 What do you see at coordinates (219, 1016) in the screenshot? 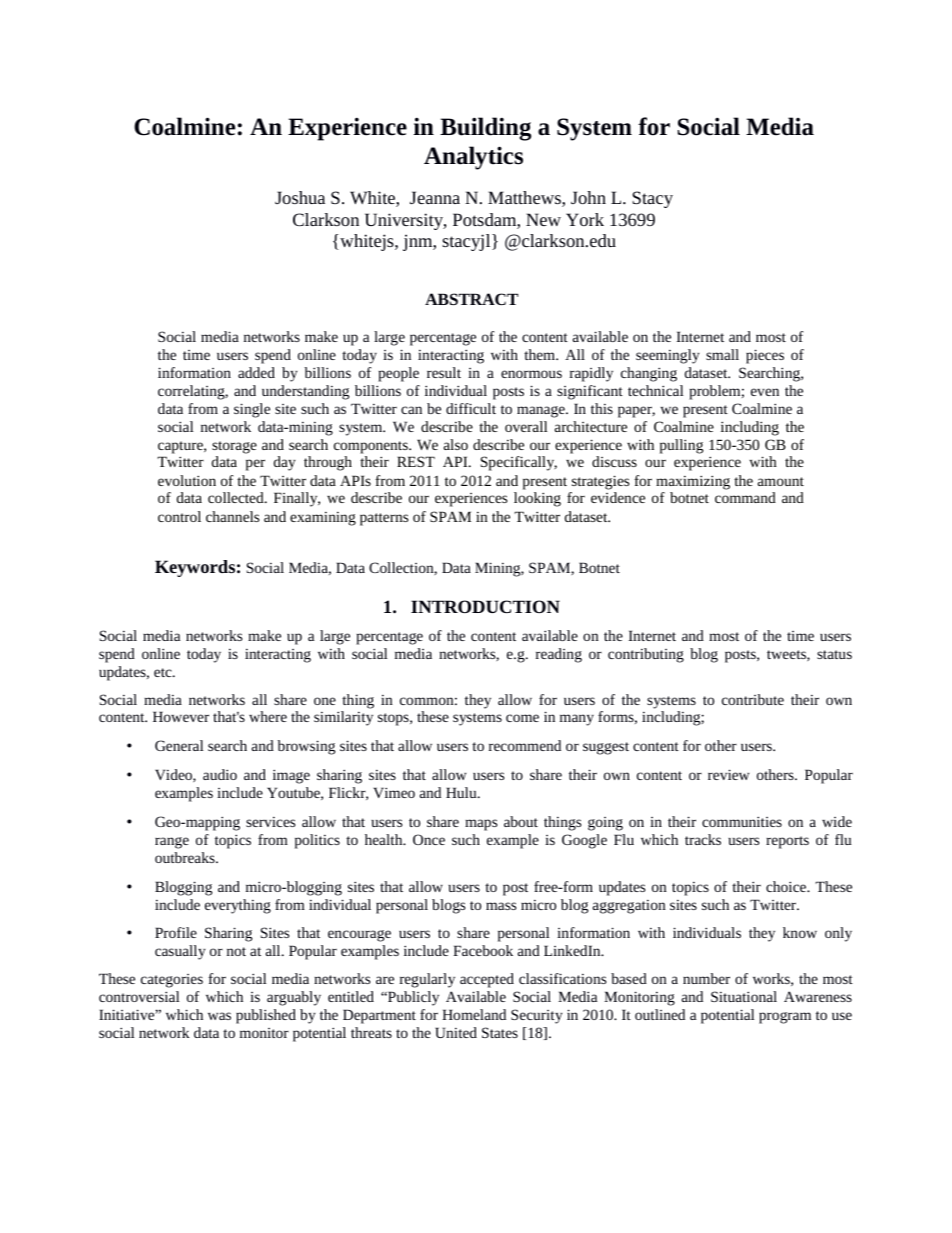
I see `was` at bounding box center [219, 1016].
